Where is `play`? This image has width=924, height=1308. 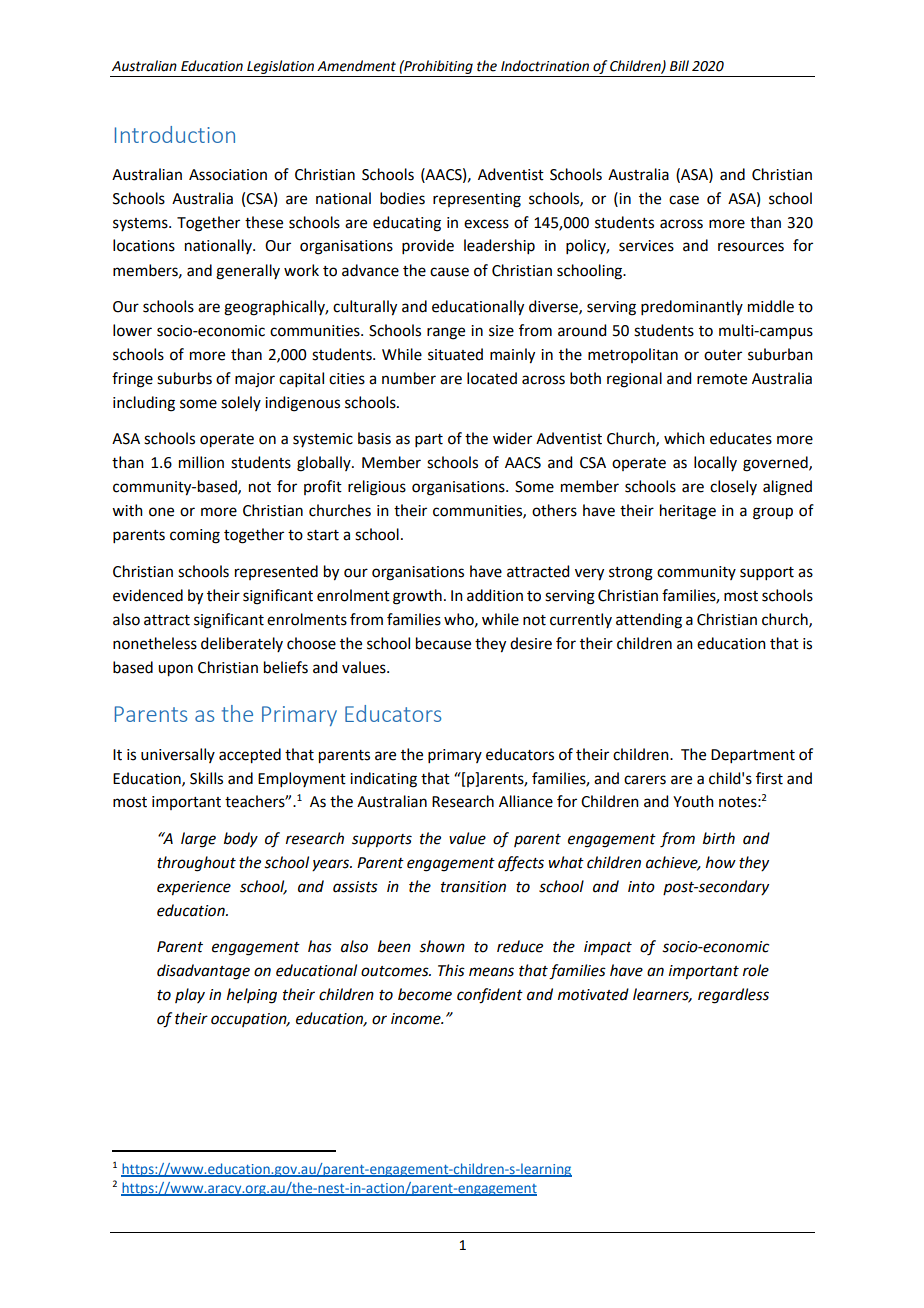
play is located at coordinates (190, 995).
